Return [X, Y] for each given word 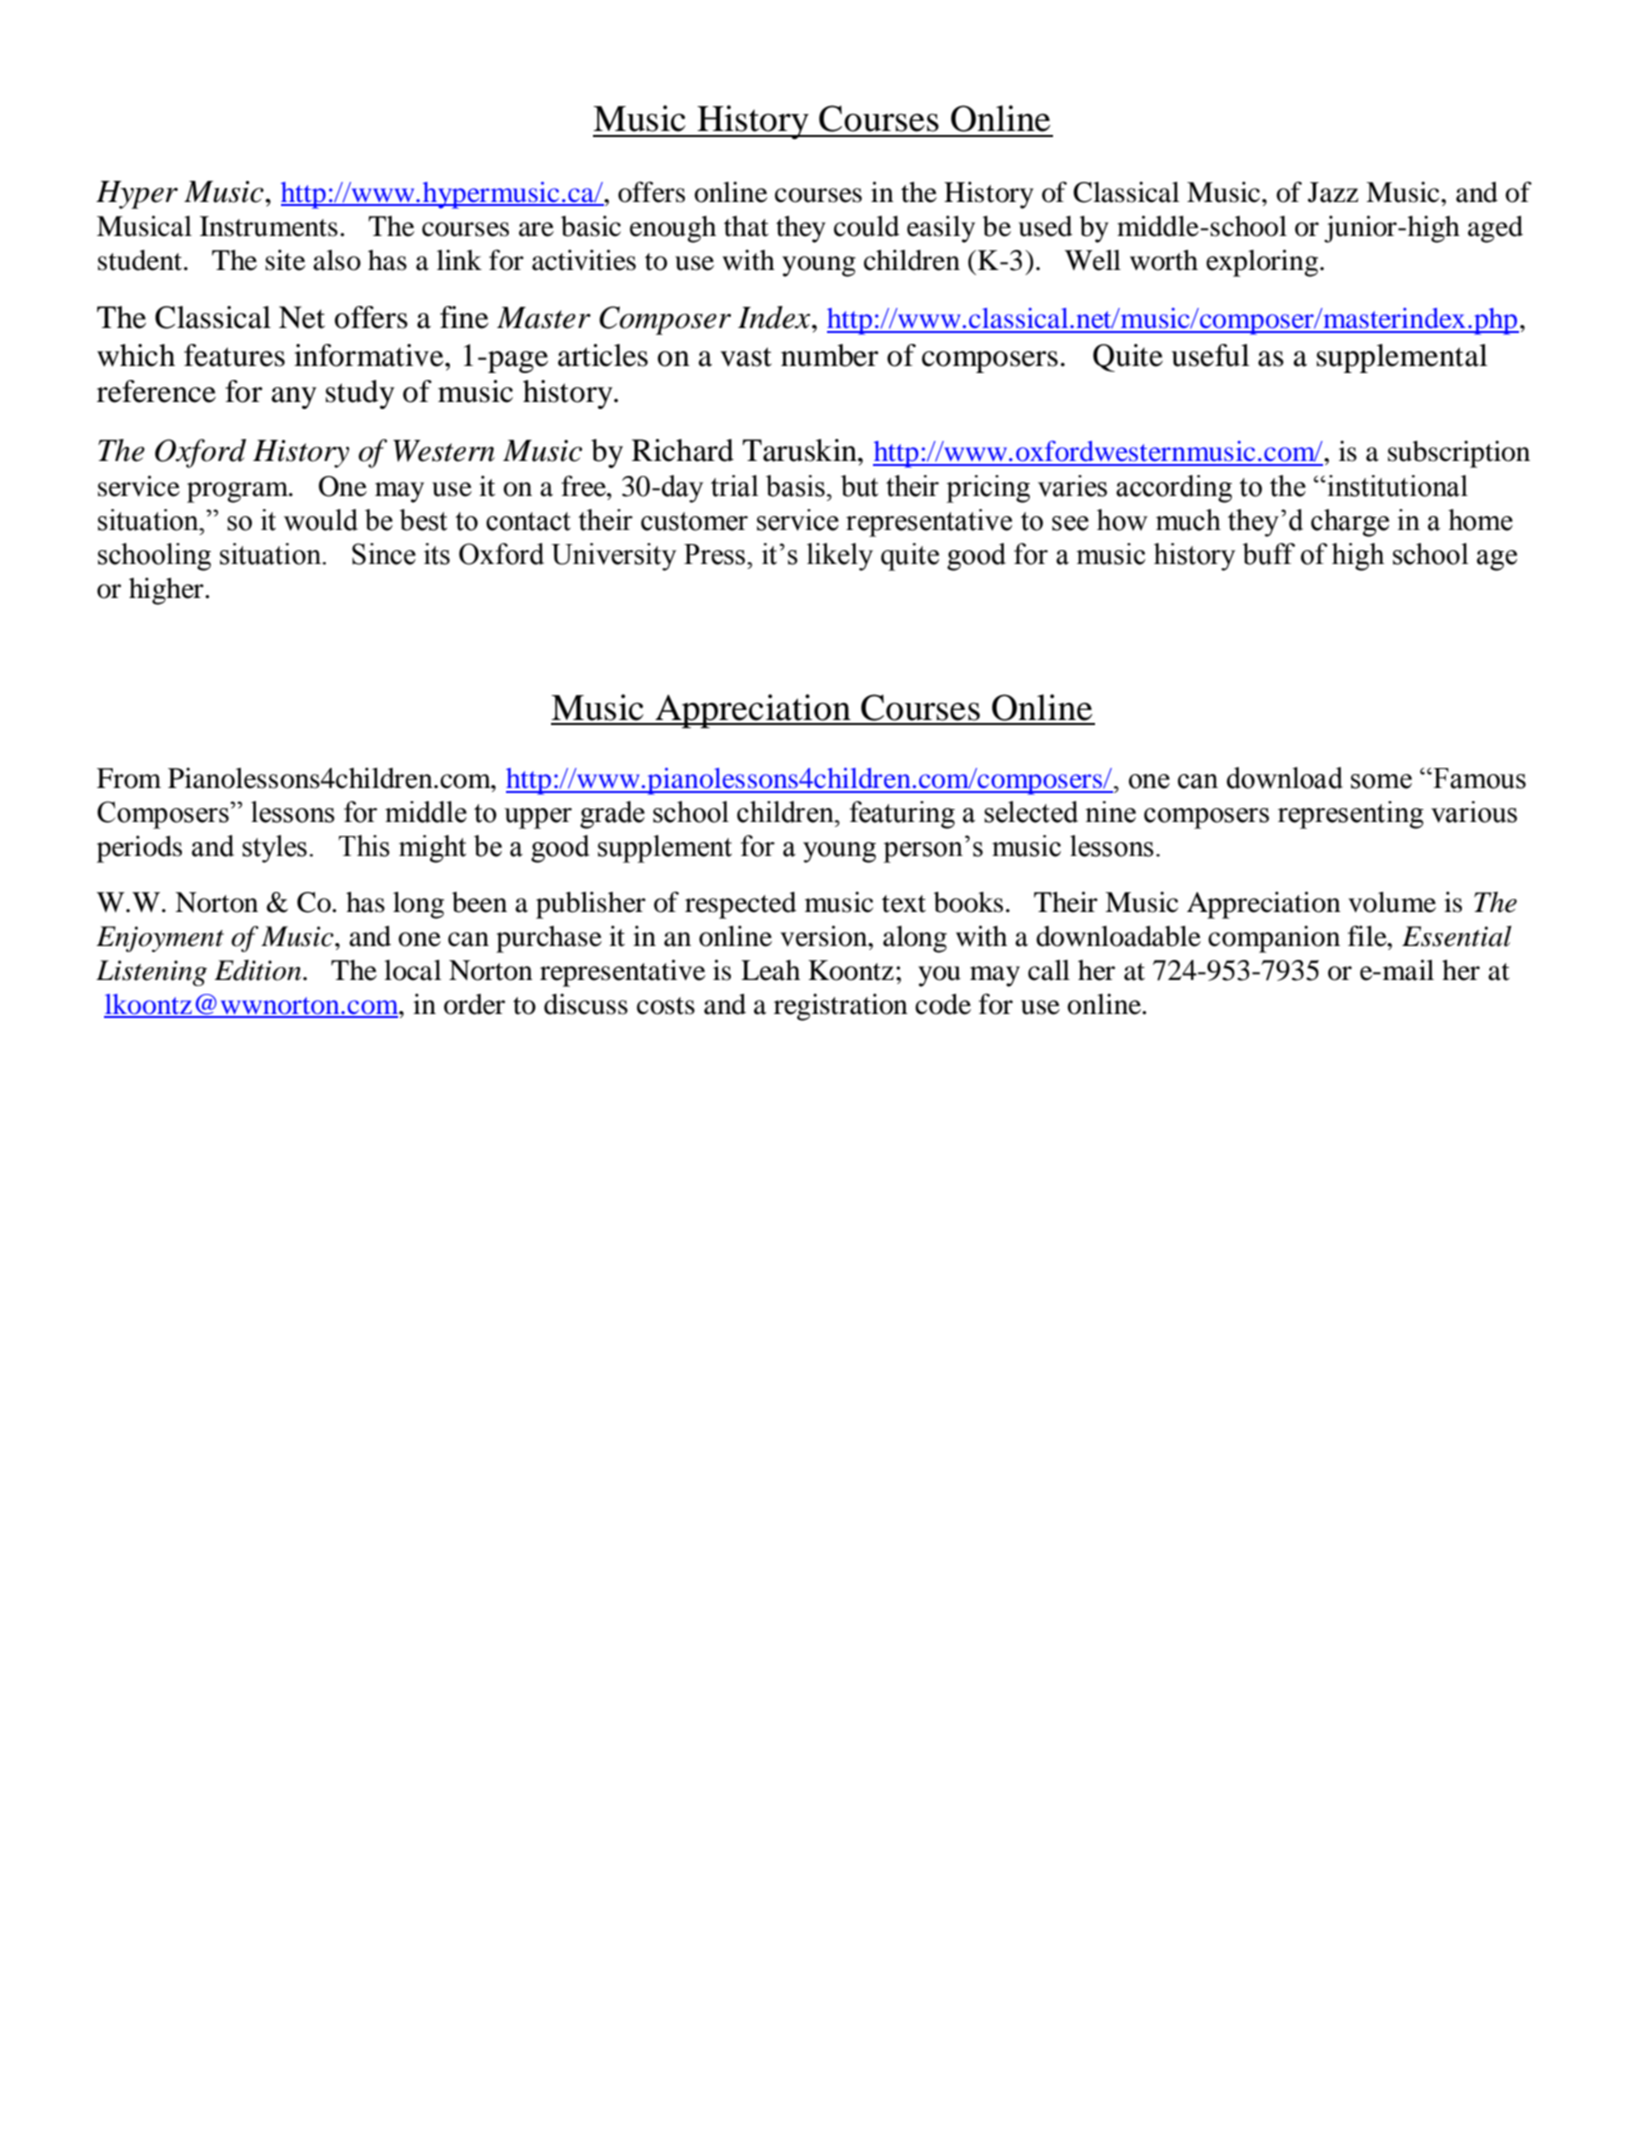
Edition [259, 970]
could [866, 226]
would [321, 520]
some [1381, 781]
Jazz [1333, 192]
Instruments [269, 226]
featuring [902, 815]
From [129, 778]
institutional [1396, 486]
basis [795, 486]
